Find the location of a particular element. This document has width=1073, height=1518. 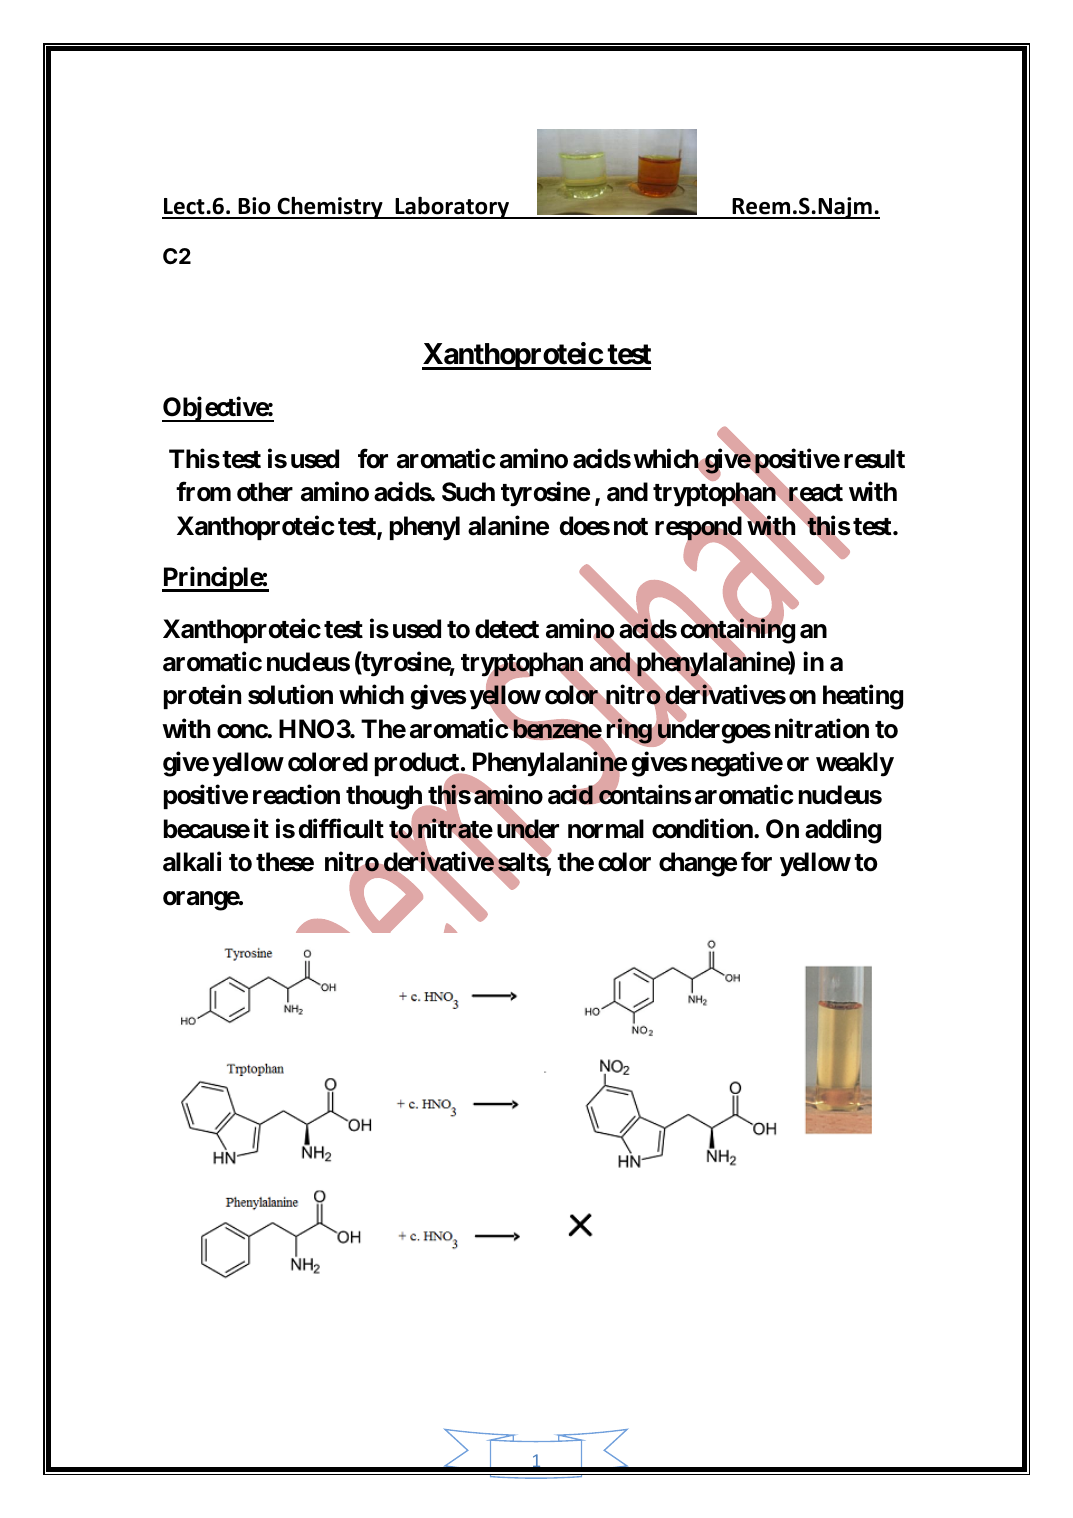

Chemistry is located at coordinates (330, 207).
